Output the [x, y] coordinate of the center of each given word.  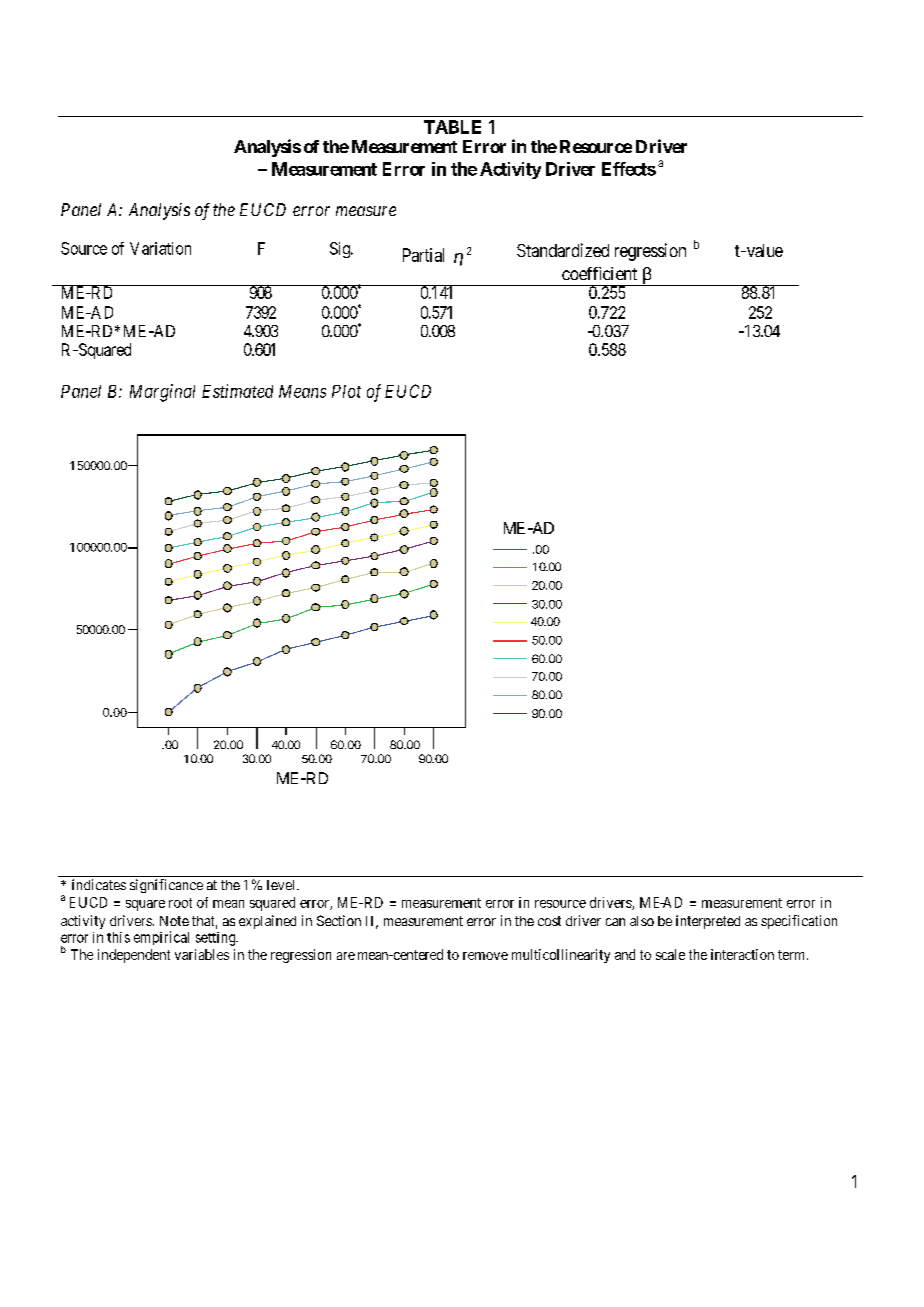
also [642, 921]
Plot [346, 391]
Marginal [162, 393]
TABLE [452, 127]
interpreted [708, 922]
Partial [423, 255]
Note [174, 921]
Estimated [237, 391]
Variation [160, 248]
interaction [742, 954]
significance [166, 886]
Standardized [563, 250]
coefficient [599, 273]
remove [485, 956]
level [282, 885]
